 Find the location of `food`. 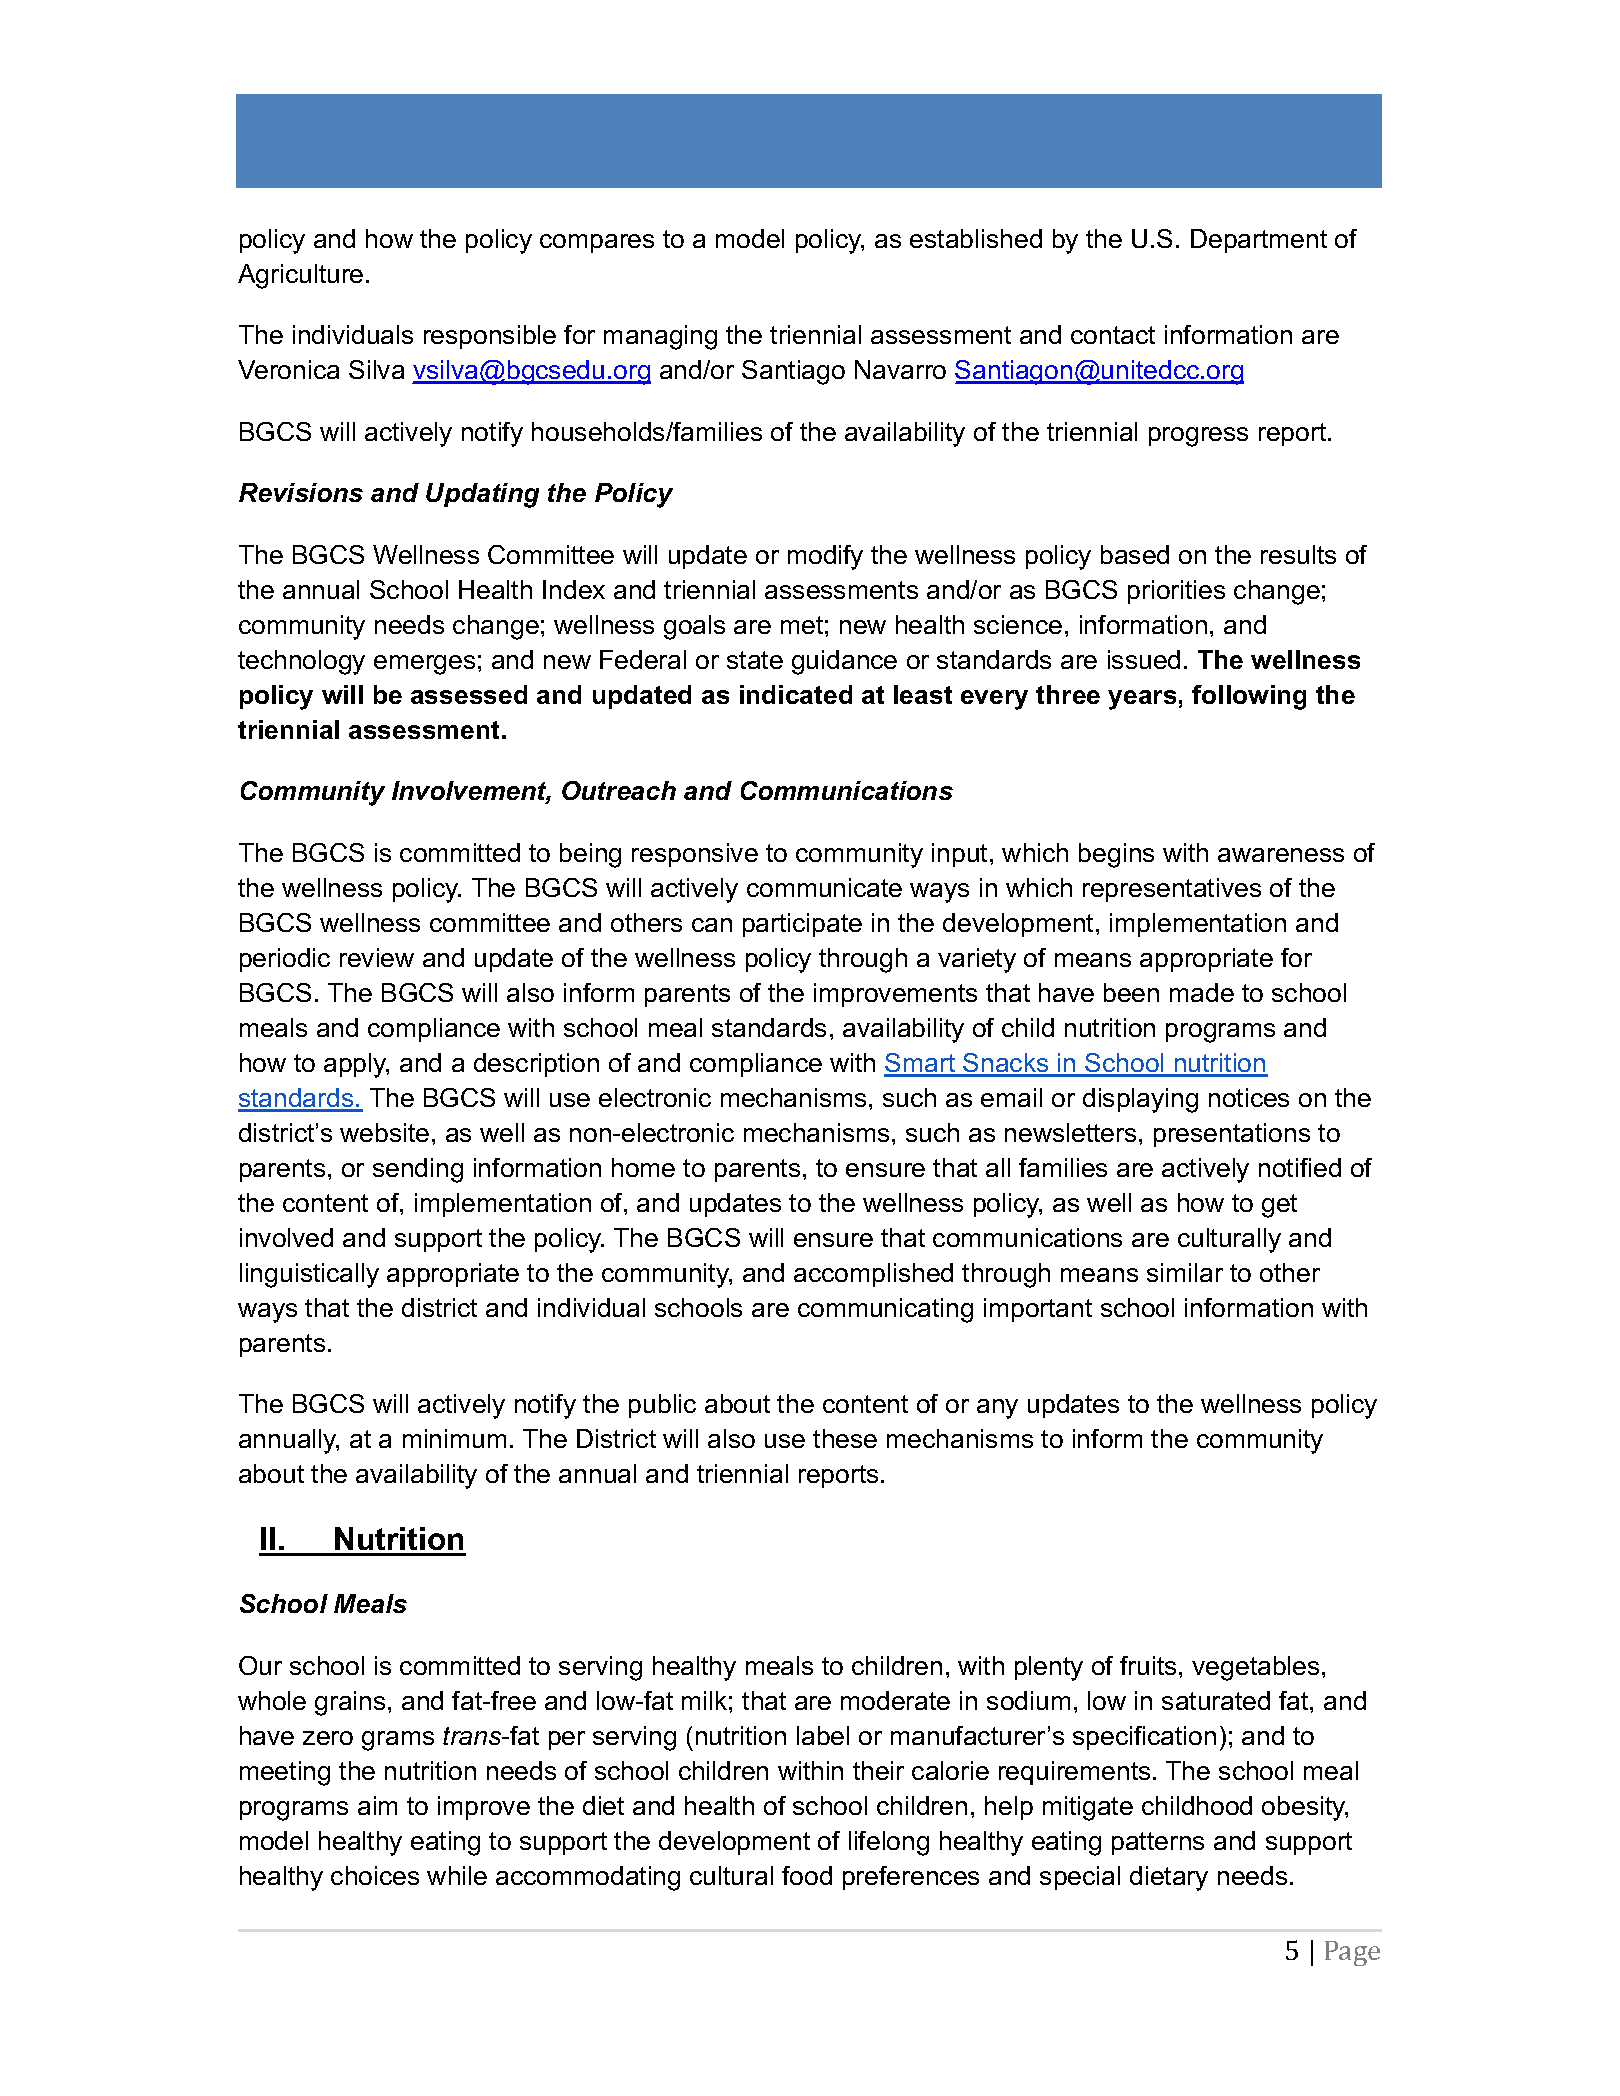

food is located at coordinates (807, 1875).
